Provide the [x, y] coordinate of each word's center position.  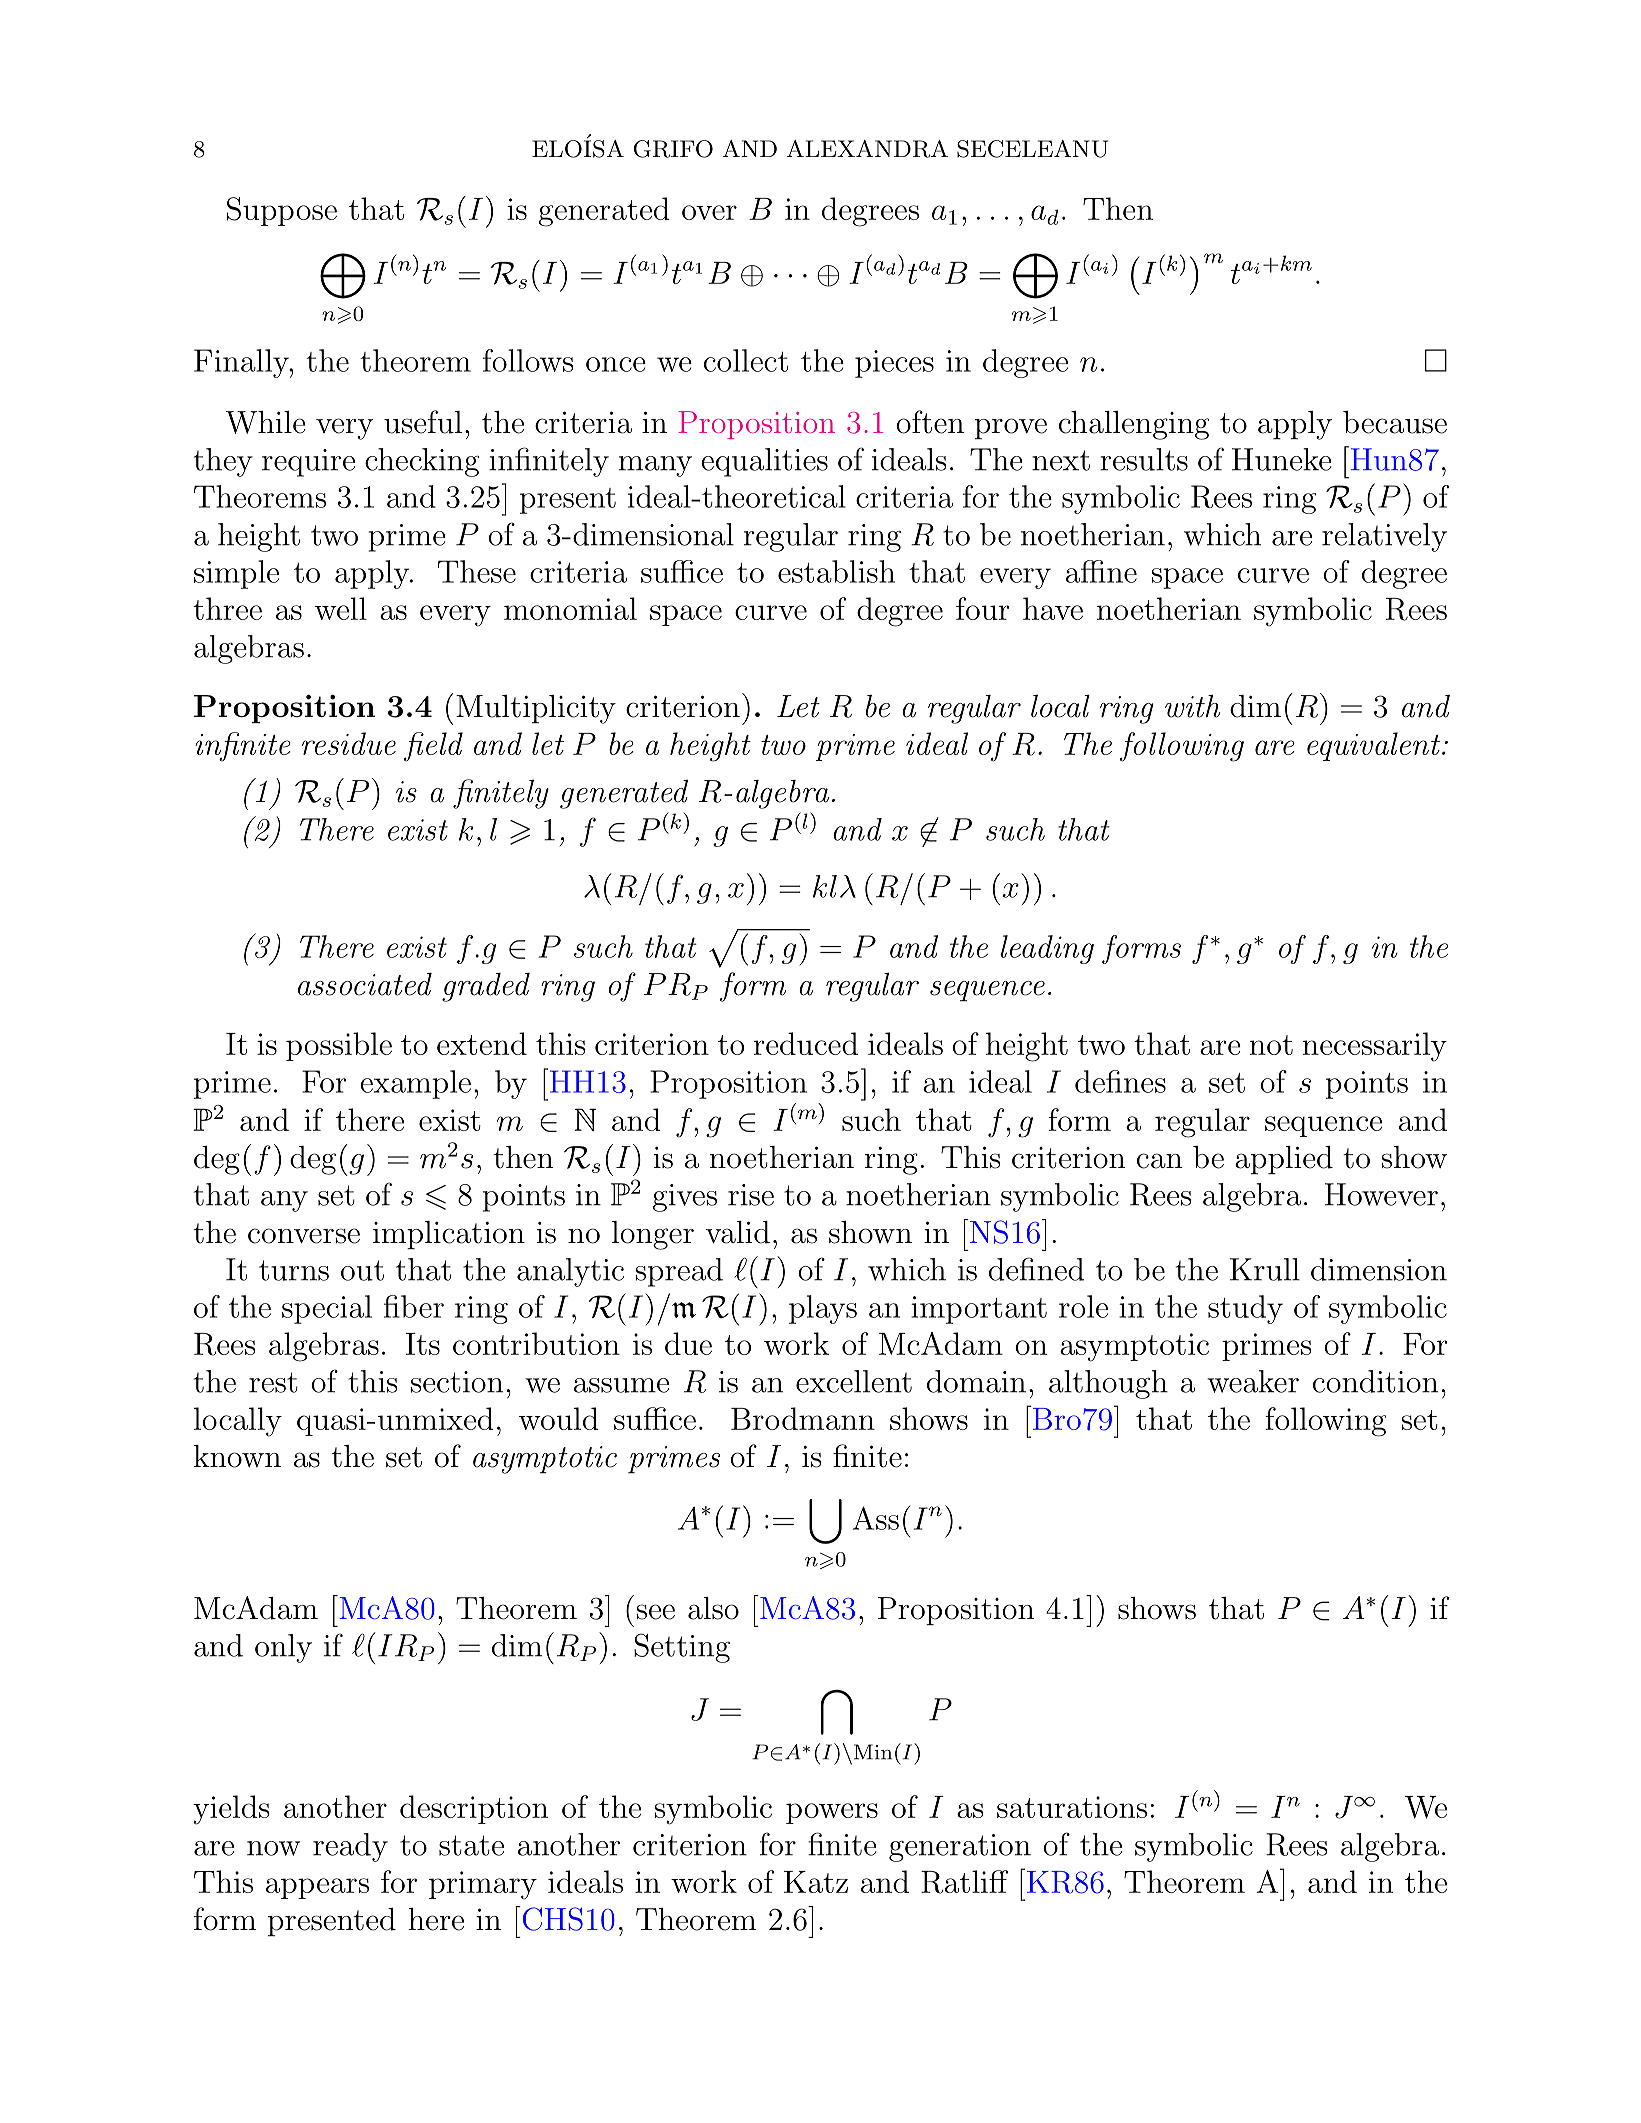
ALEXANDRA [867, 149]
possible [339, 1046]
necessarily [1374, 1047]
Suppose [282, 211]
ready [350, 1847]
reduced [806, 1043]
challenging [1134, 425]
